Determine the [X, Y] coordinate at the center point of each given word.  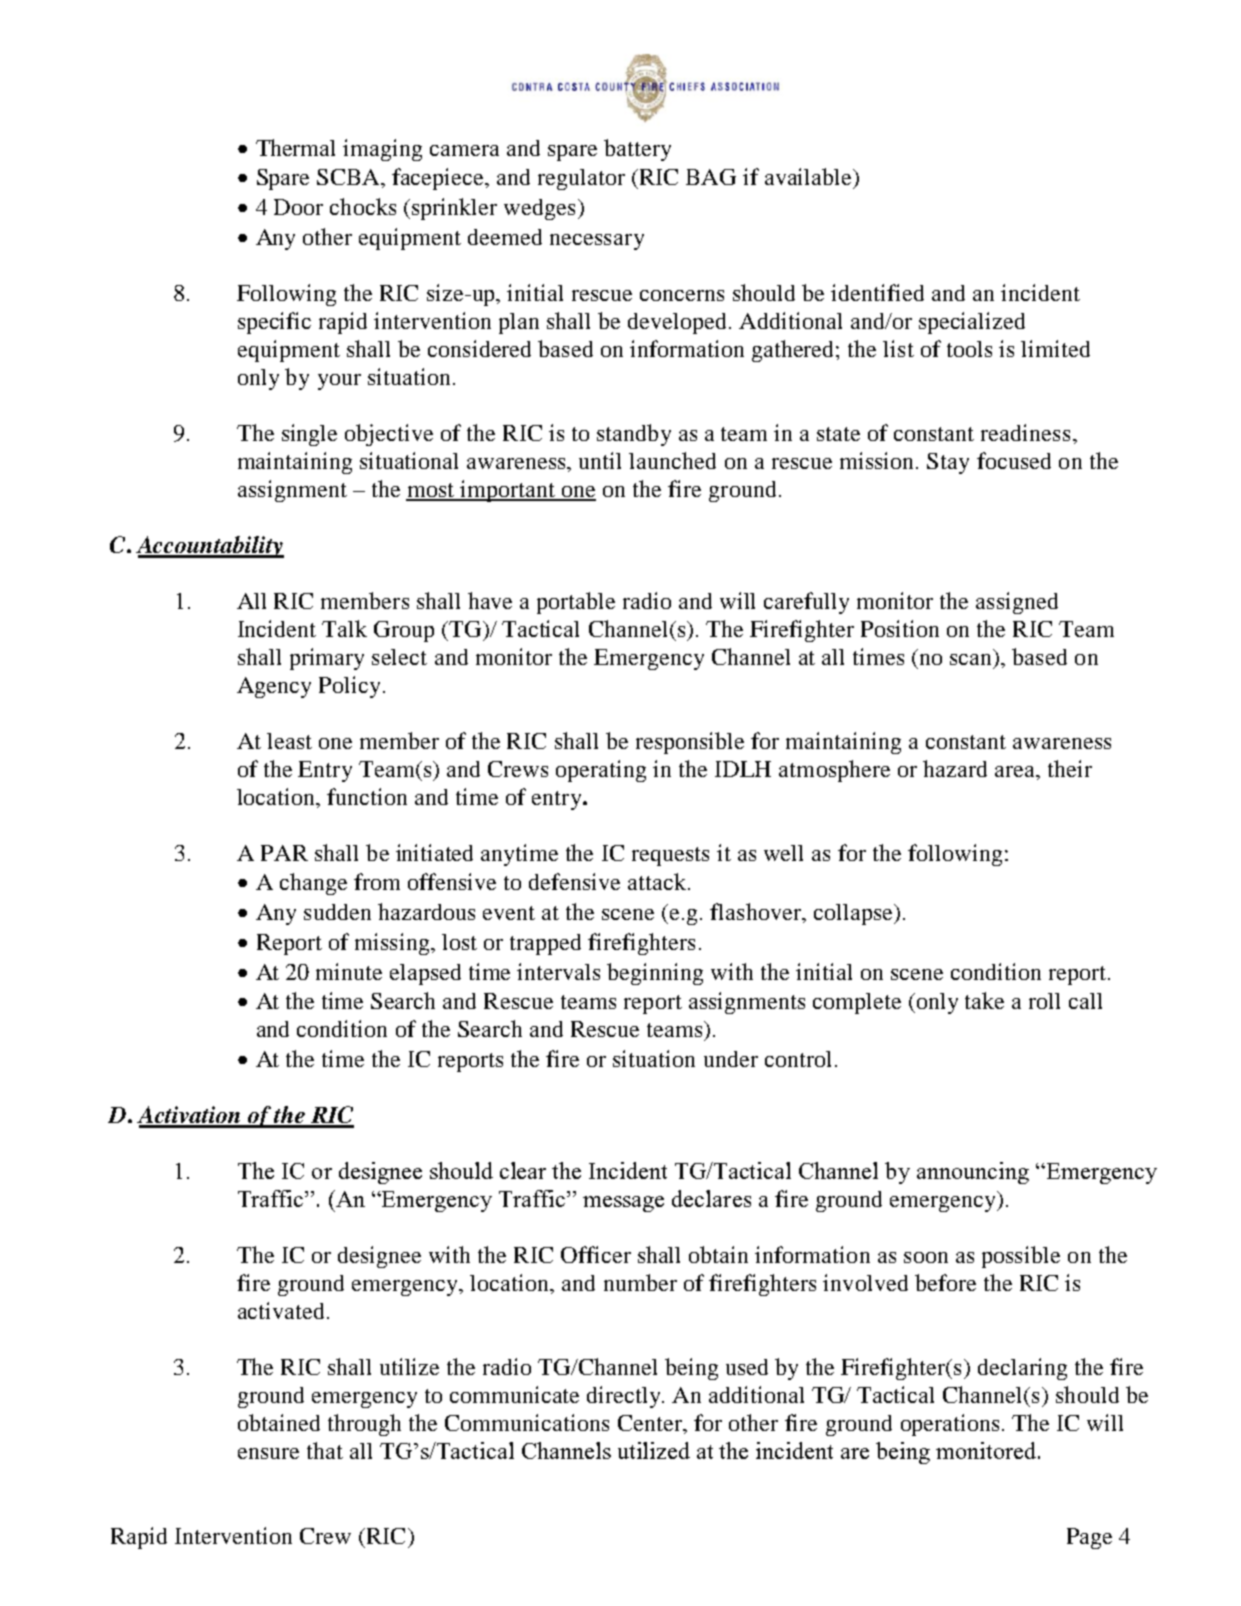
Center [651, 1423]
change [313, 884]
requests [670, 856]
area [1016, 771]
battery [637, 150]
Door [298, 207]
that [325, 1450]
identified [877, 292]
